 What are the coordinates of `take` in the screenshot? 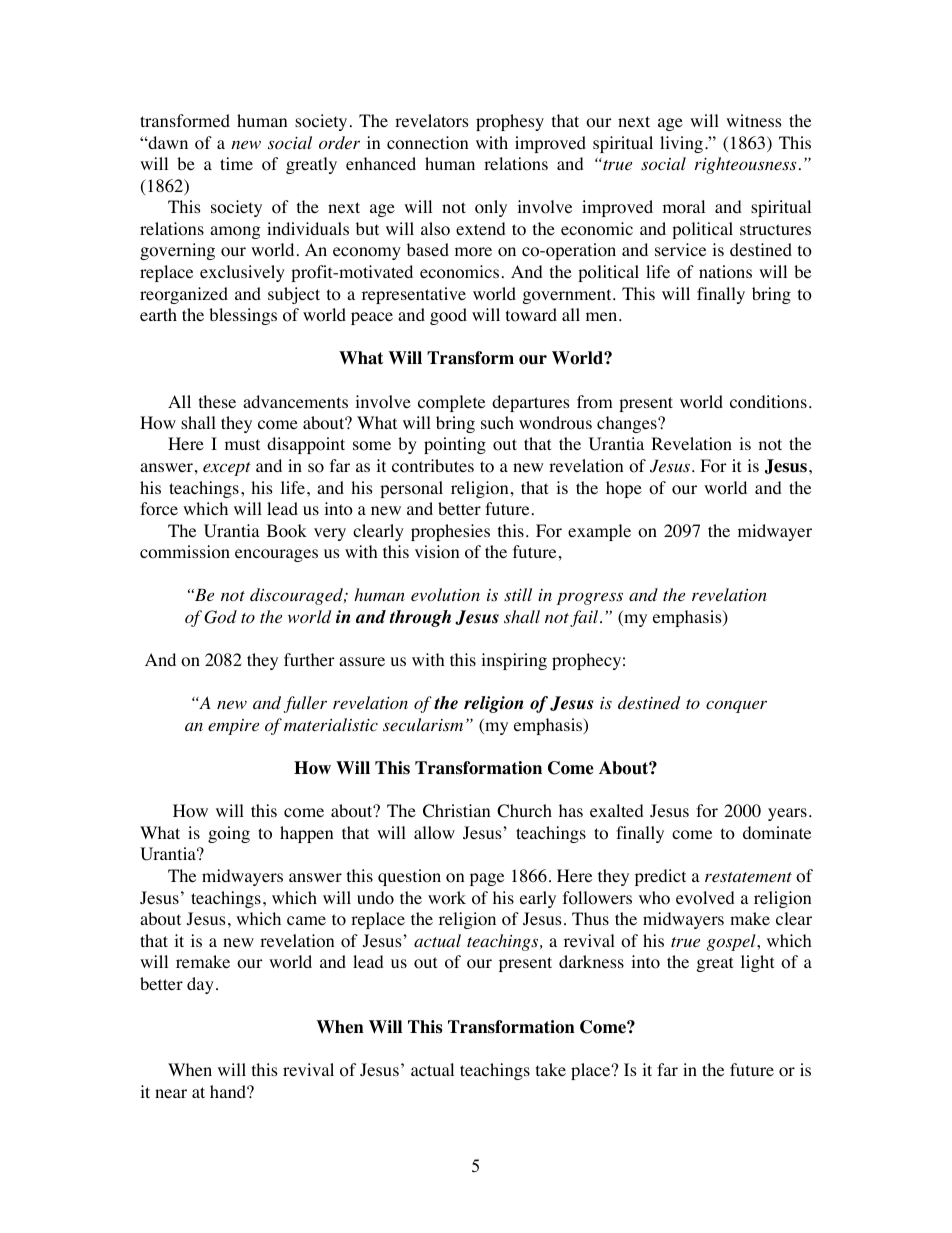 It's located at (551, 1069).
